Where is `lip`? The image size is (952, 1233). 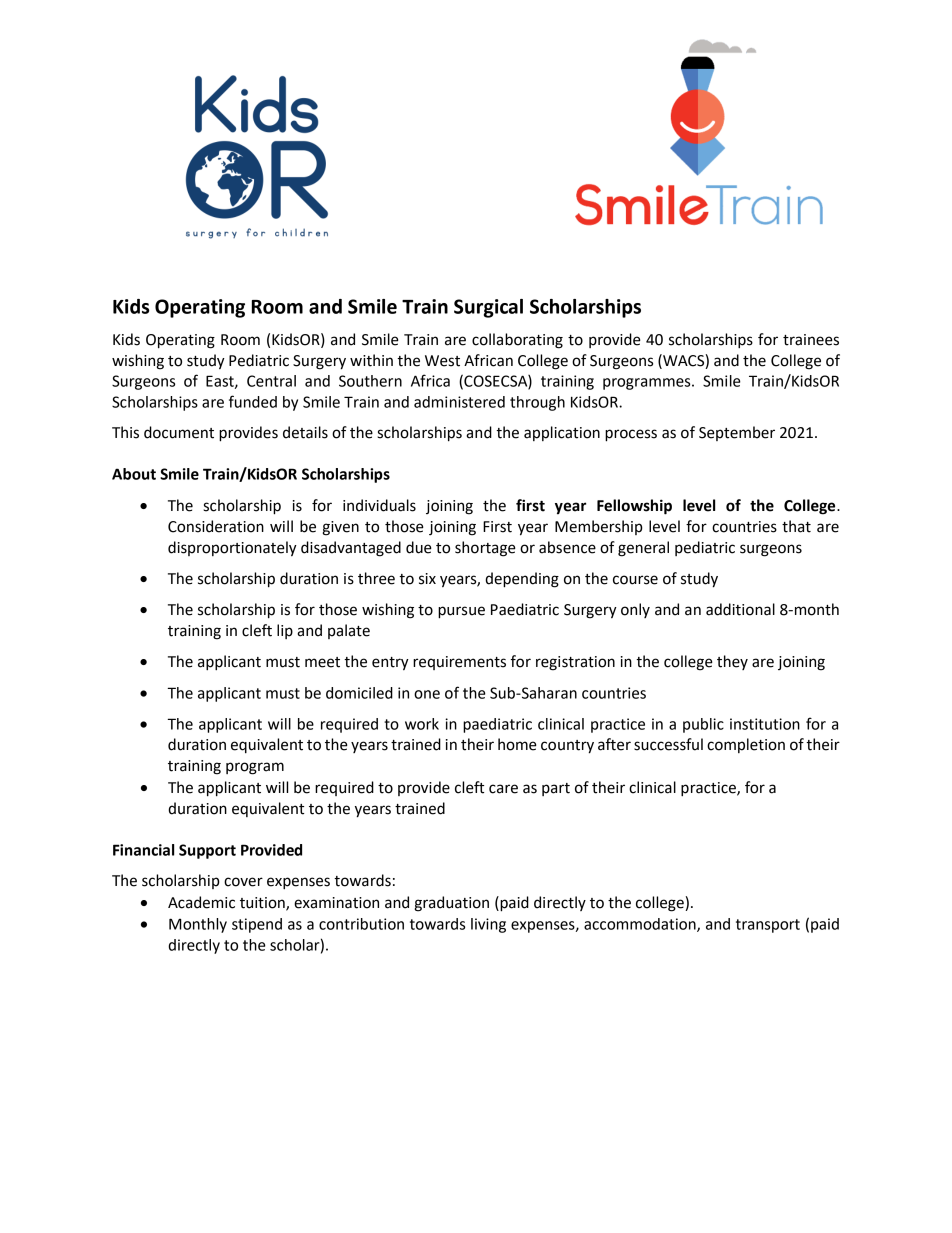 lip is located at coordinates (285, 631).
